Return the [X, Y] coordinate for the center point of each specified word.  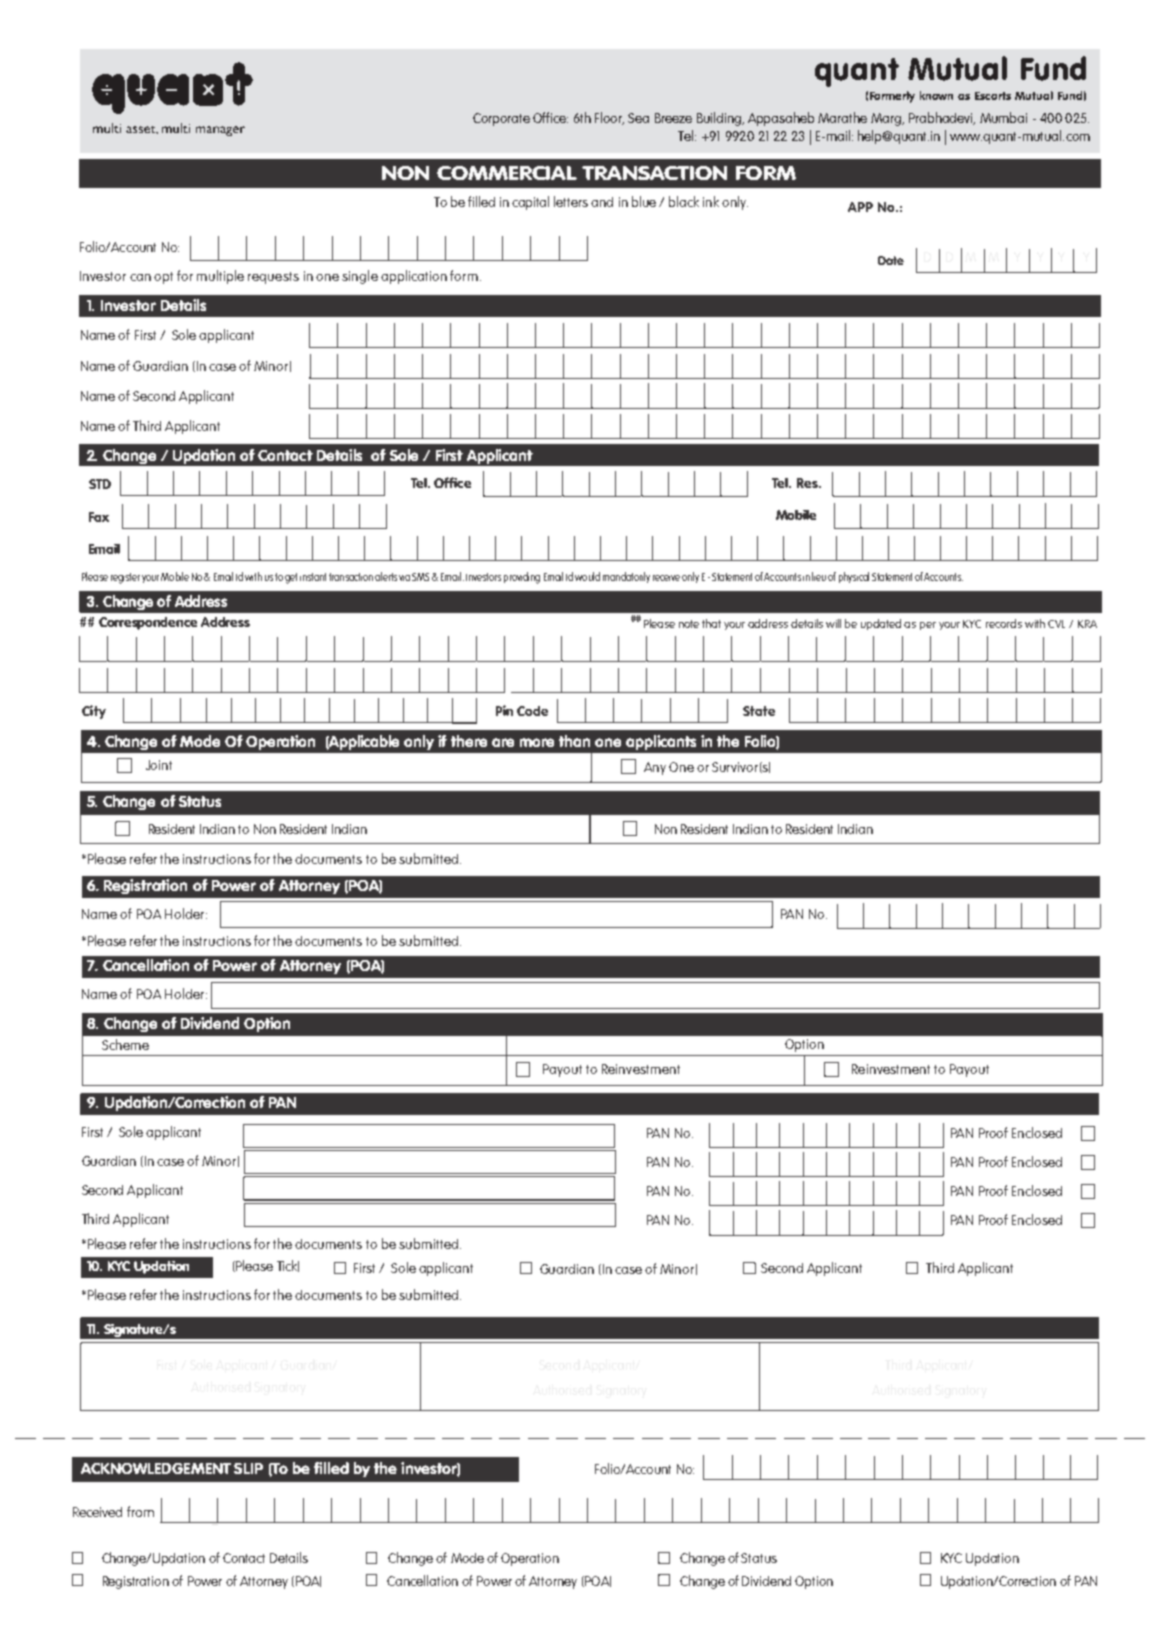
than [574, 741]
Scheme [125, 1044]
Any [655, 768]
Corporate [501, 119]
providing [522, 578]
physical [854, 577]
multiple [220, 277]
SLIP [248, 1468]
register [125, 578]
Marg [887, 119]
